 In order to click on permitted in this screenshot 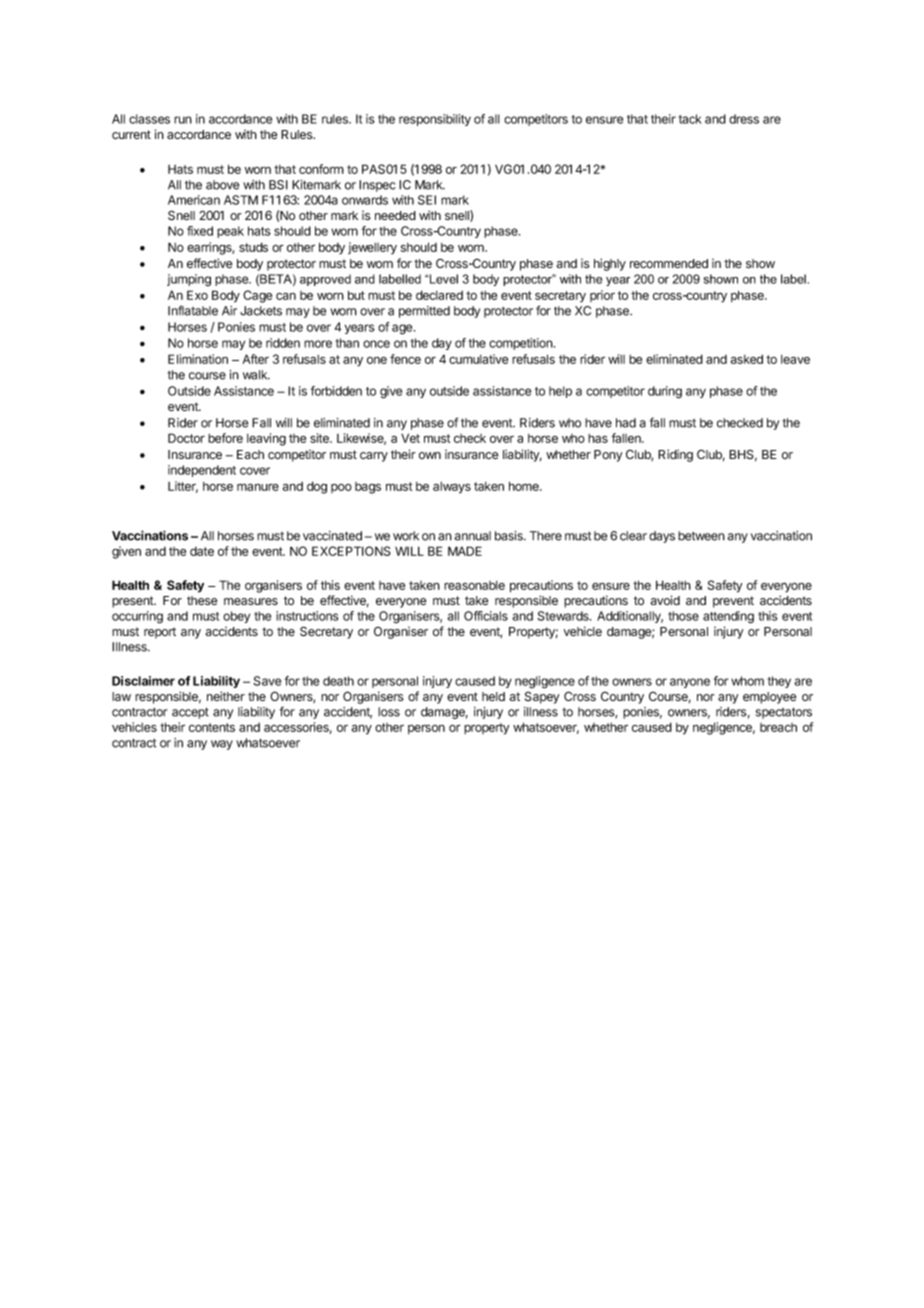, I will do `click(424, 312)`.
